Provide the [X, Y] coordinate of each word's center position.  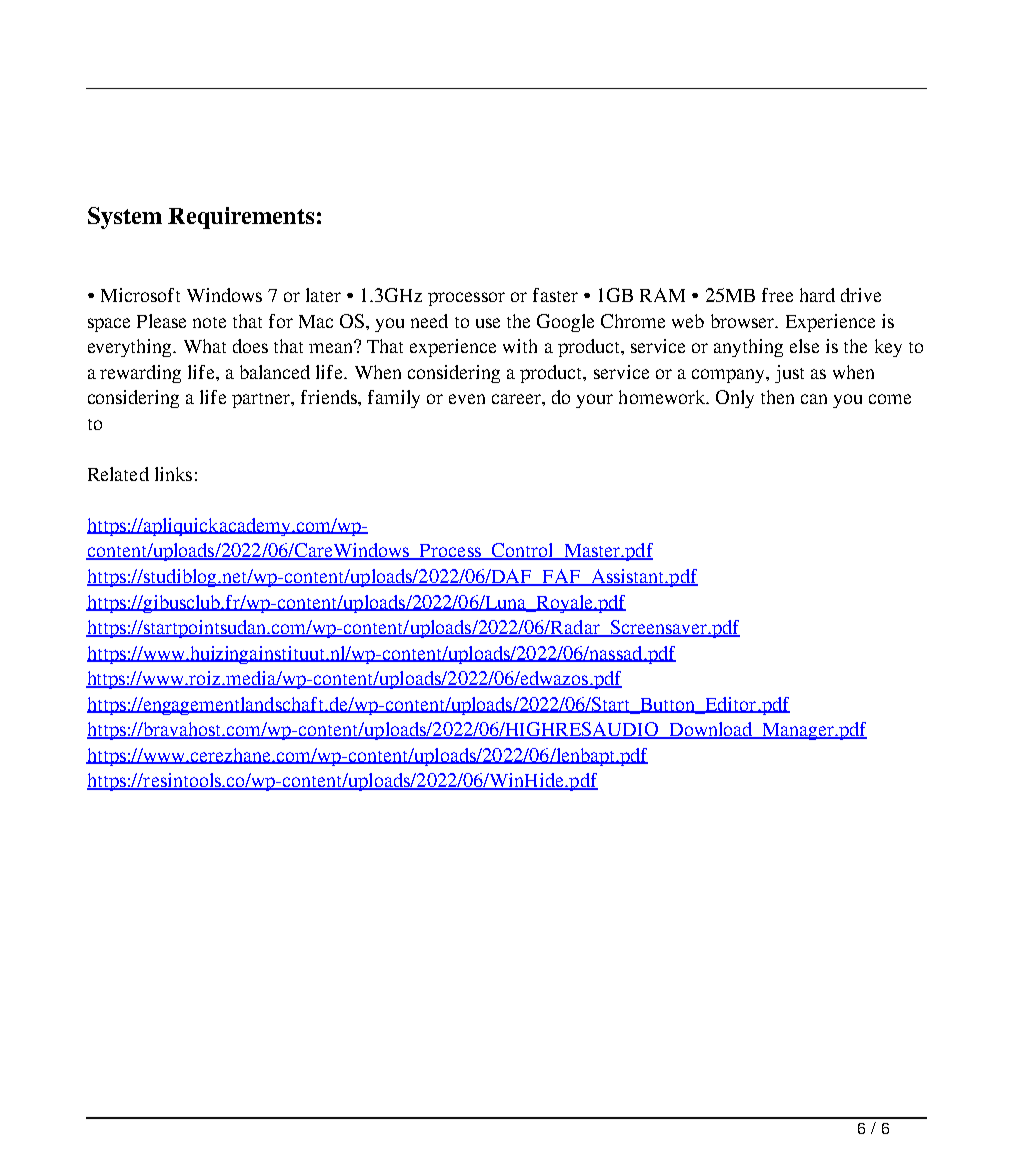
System [125, 218]
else [804, 346]
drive [861, 295]
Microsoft [140, 295]
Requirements [241, 218]
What [205, 346]
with [520, 346]
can [814, 399]
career [517, 399]
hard [817, 295]
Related [118, 474]
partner [262, 400]
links [173, 474]
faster [555, 295]
